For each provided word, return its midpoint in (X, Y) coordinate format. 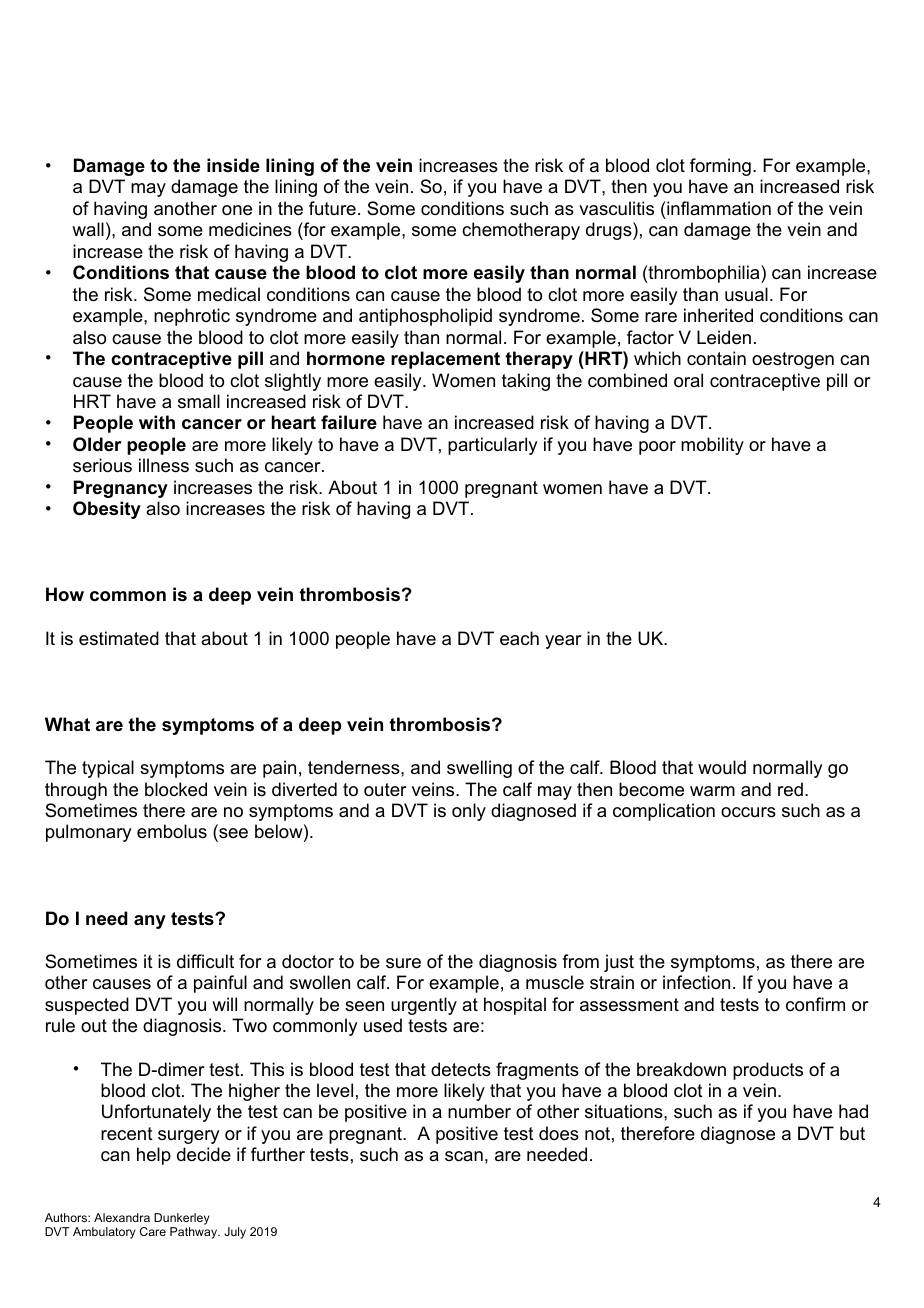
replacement (445, 360)
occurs (748, 812)
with (157, 422)
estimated (119, 638)
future (332, 208)
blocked (176, 789)
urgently (424, 1006)
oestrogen (793, 360)
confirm (815, 1004)
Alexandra (122, 1217)
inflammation (718, 208)
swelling (479, 769)
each (519, 638)
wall (88, 229)
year (563, 642)
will (224, 1004)
